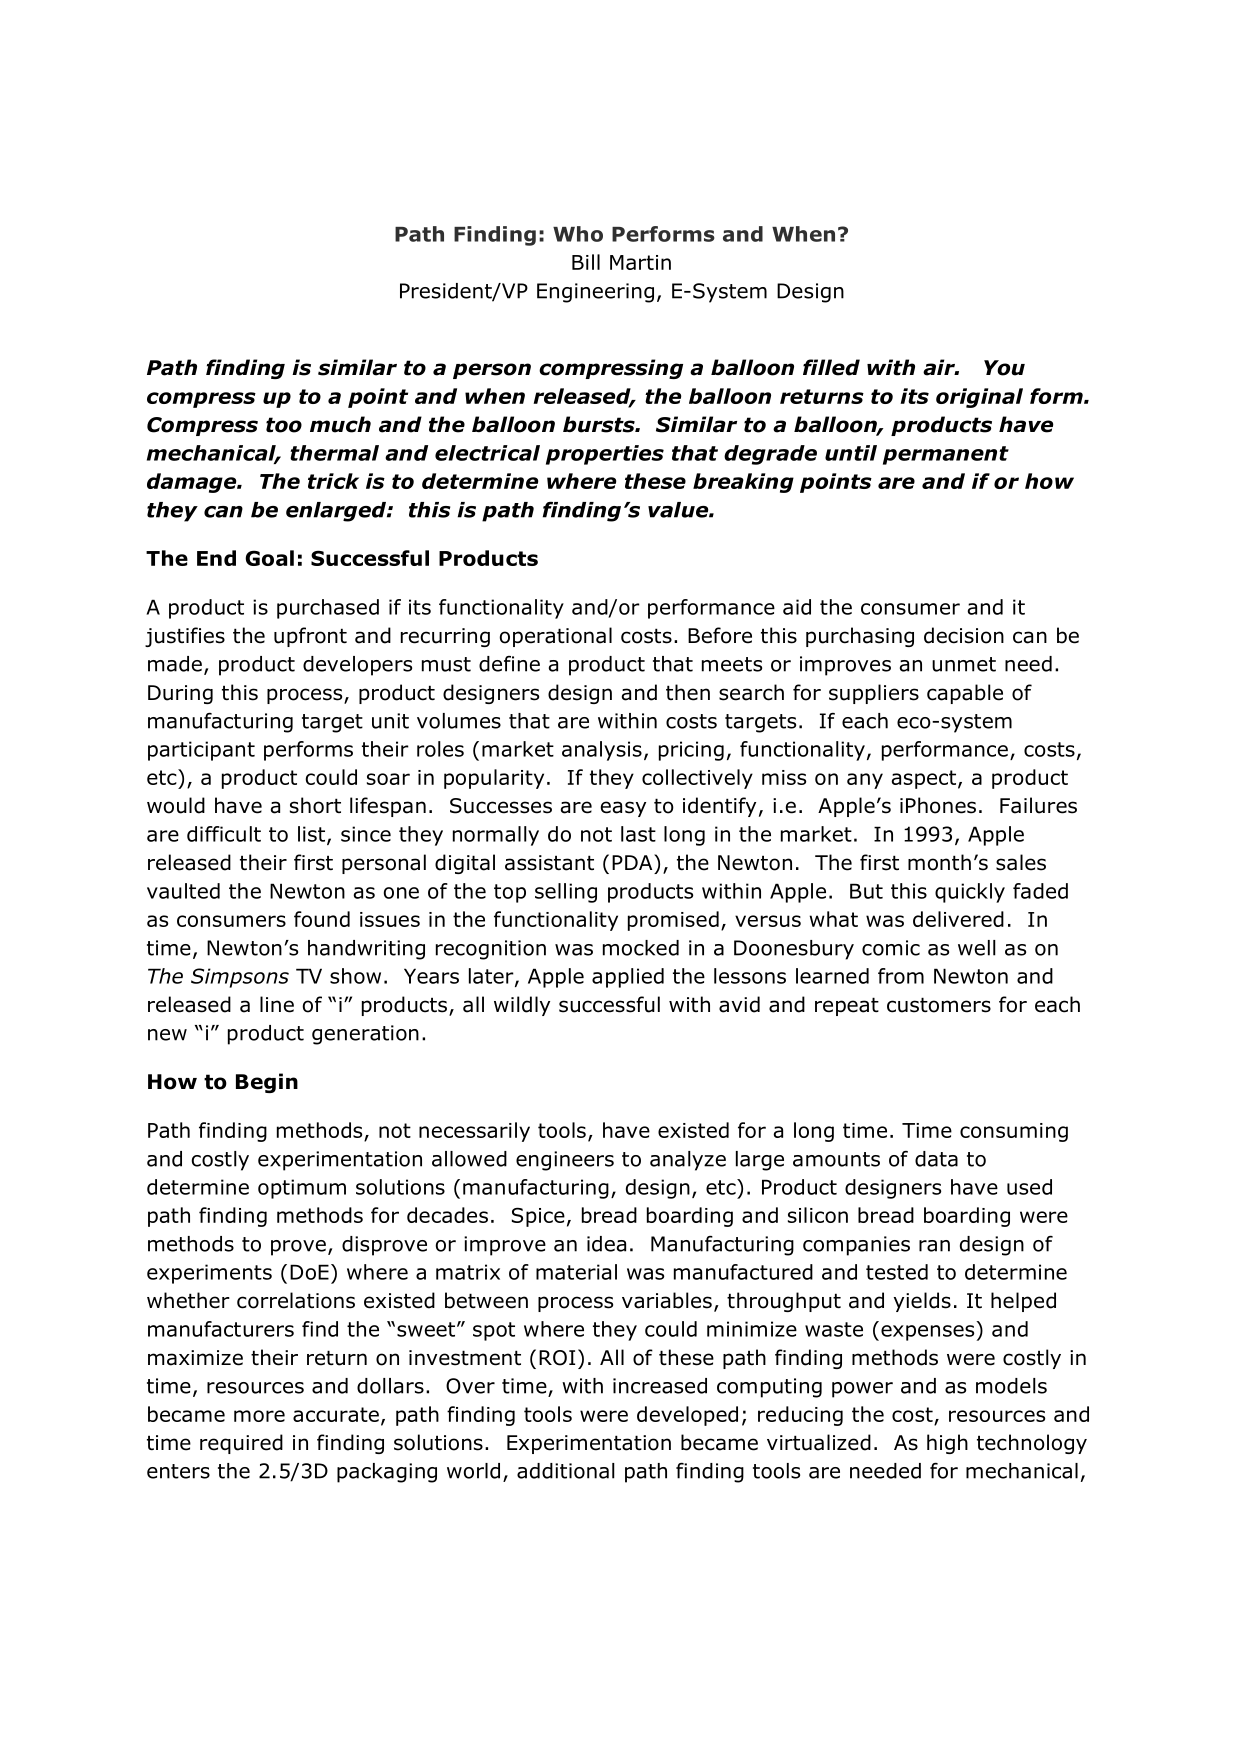 The height and width of the screenshot is (1757, 1242). What do you see at coordinates (259, 1416) in the screenshot?
I see `more` at bounding box center [259, 1416].
